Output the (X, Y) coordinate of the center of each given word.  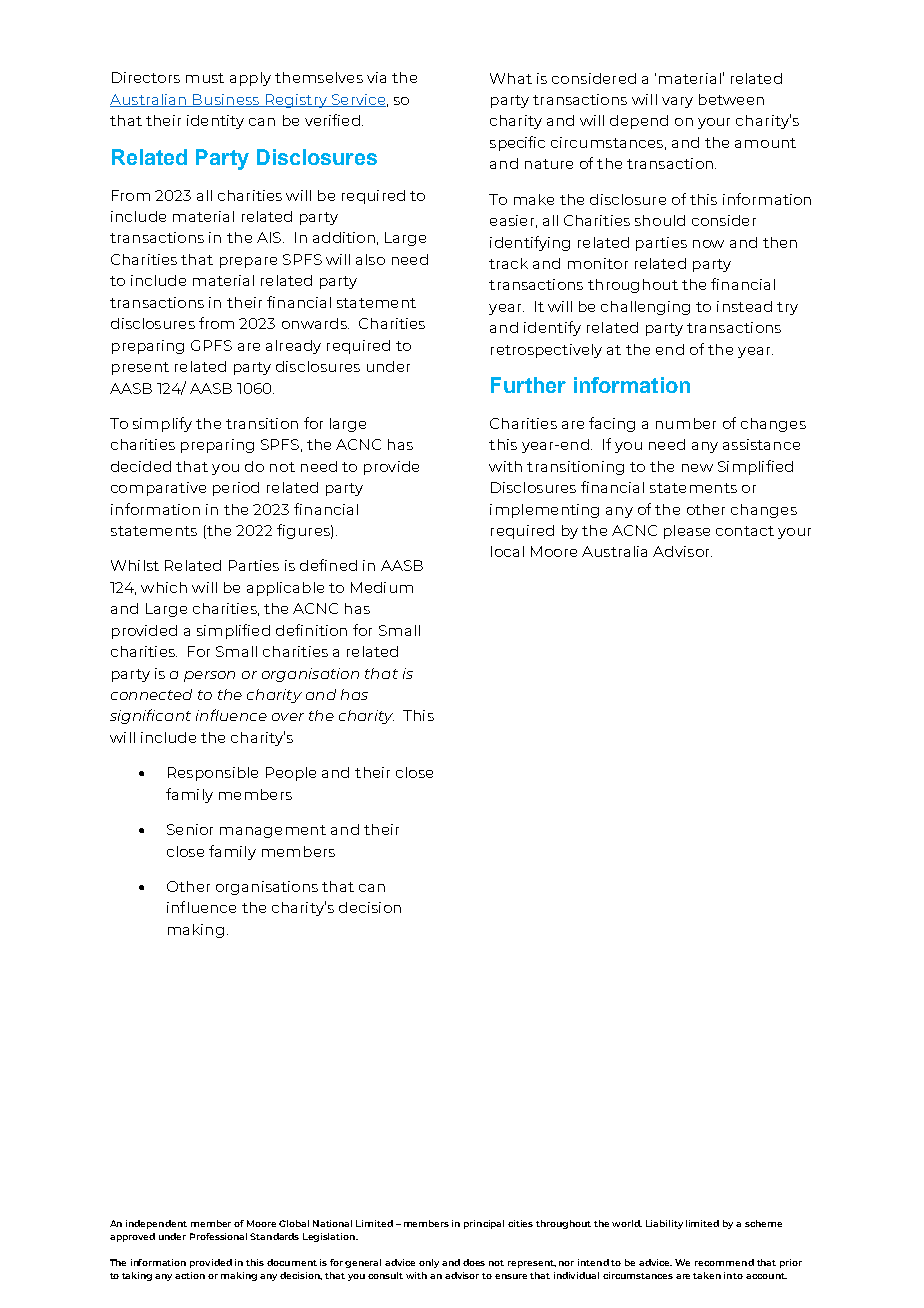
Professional (218, 1236)
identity (215, 122)
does (474, 1262)
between (731, 99)
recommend (724, 1262)
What (511, 78)
